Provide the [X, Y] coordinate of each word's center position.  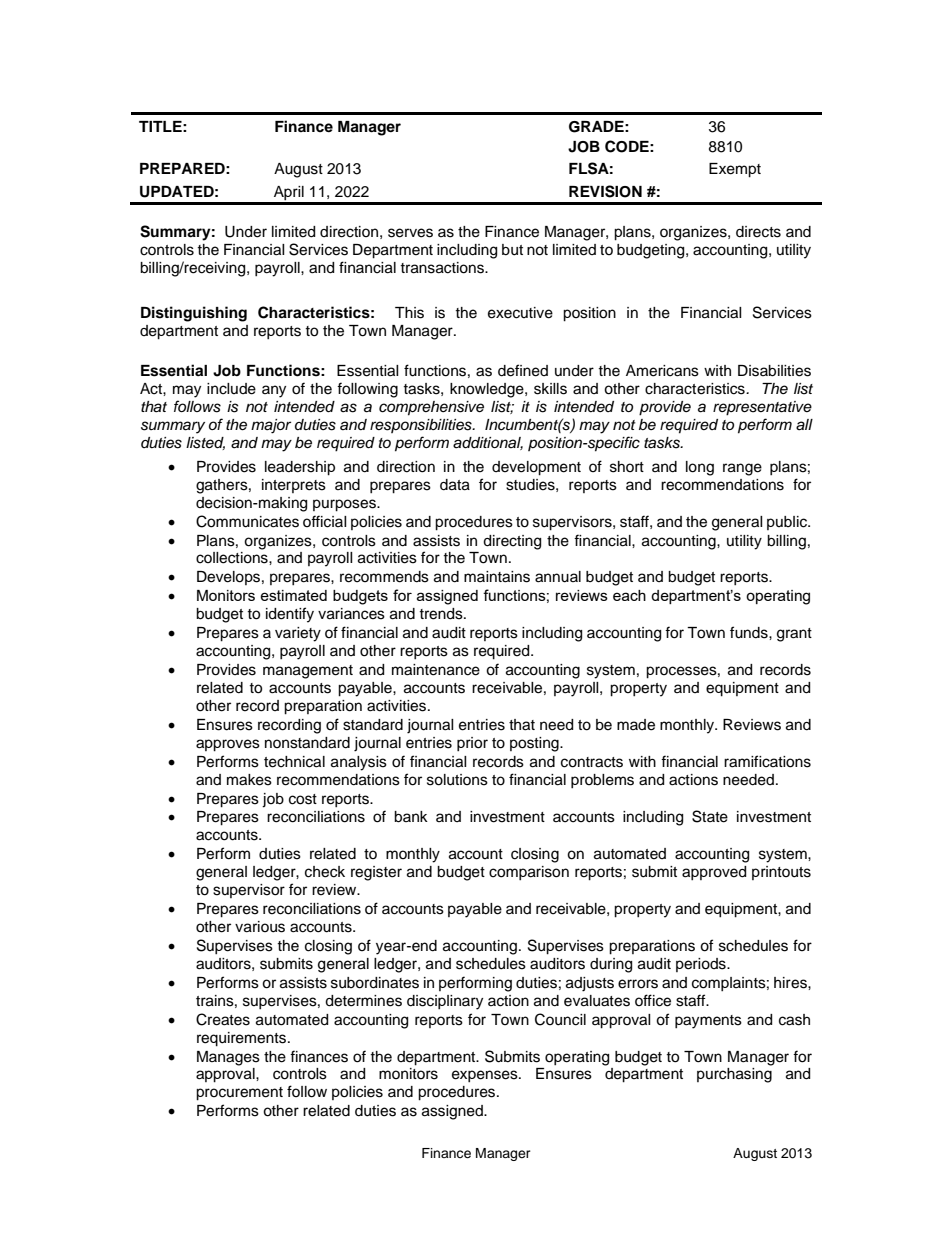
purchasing [734, 1075]
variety [298, 634]
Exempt [735, 170]
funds [750, 632]
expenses [486, 1076]
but [512, 250]
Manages [228, 1058]
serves [410, 233]
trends [442, 614]
